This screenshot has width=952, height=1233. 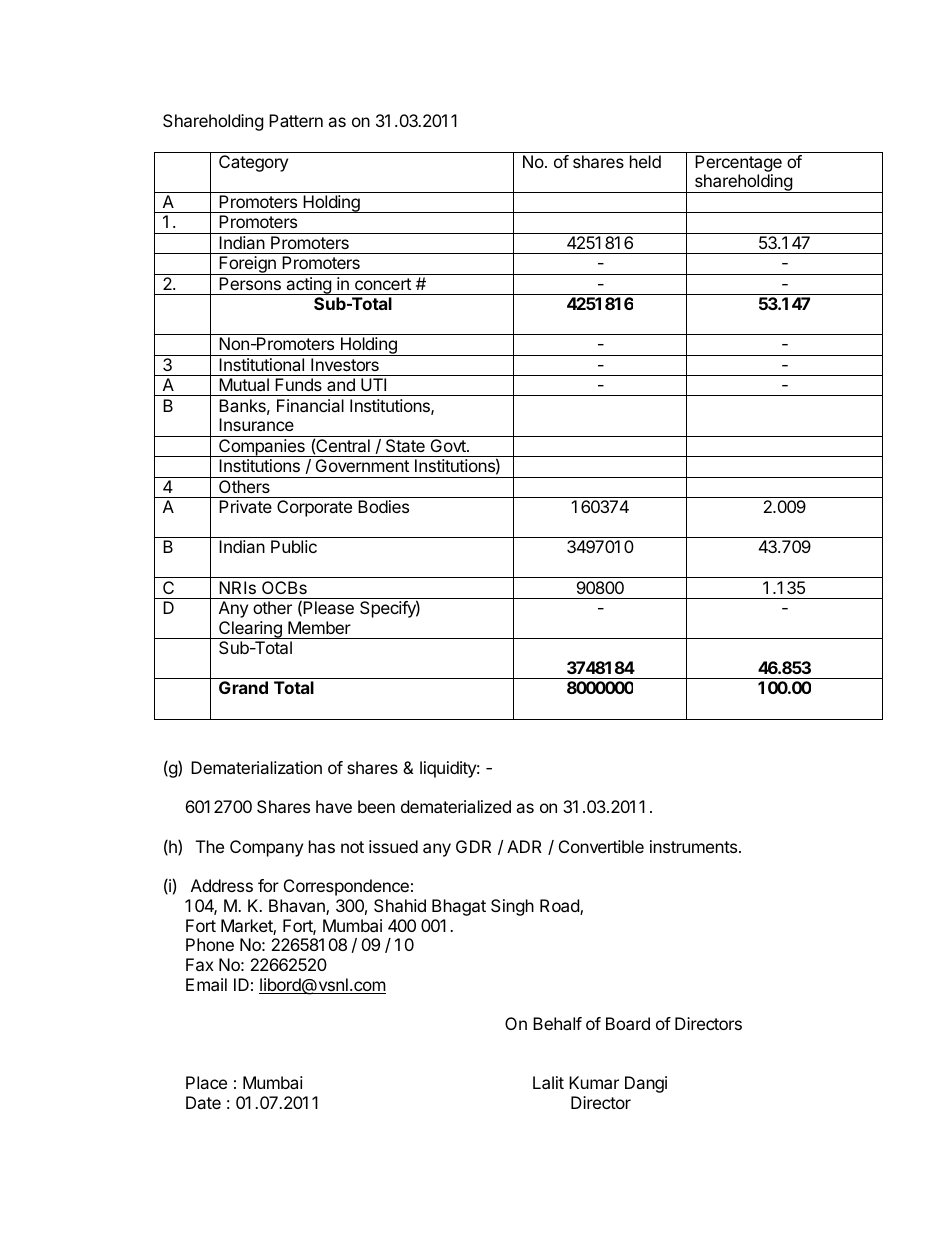 I want to click on Place, so click(x=206, y=1082).
